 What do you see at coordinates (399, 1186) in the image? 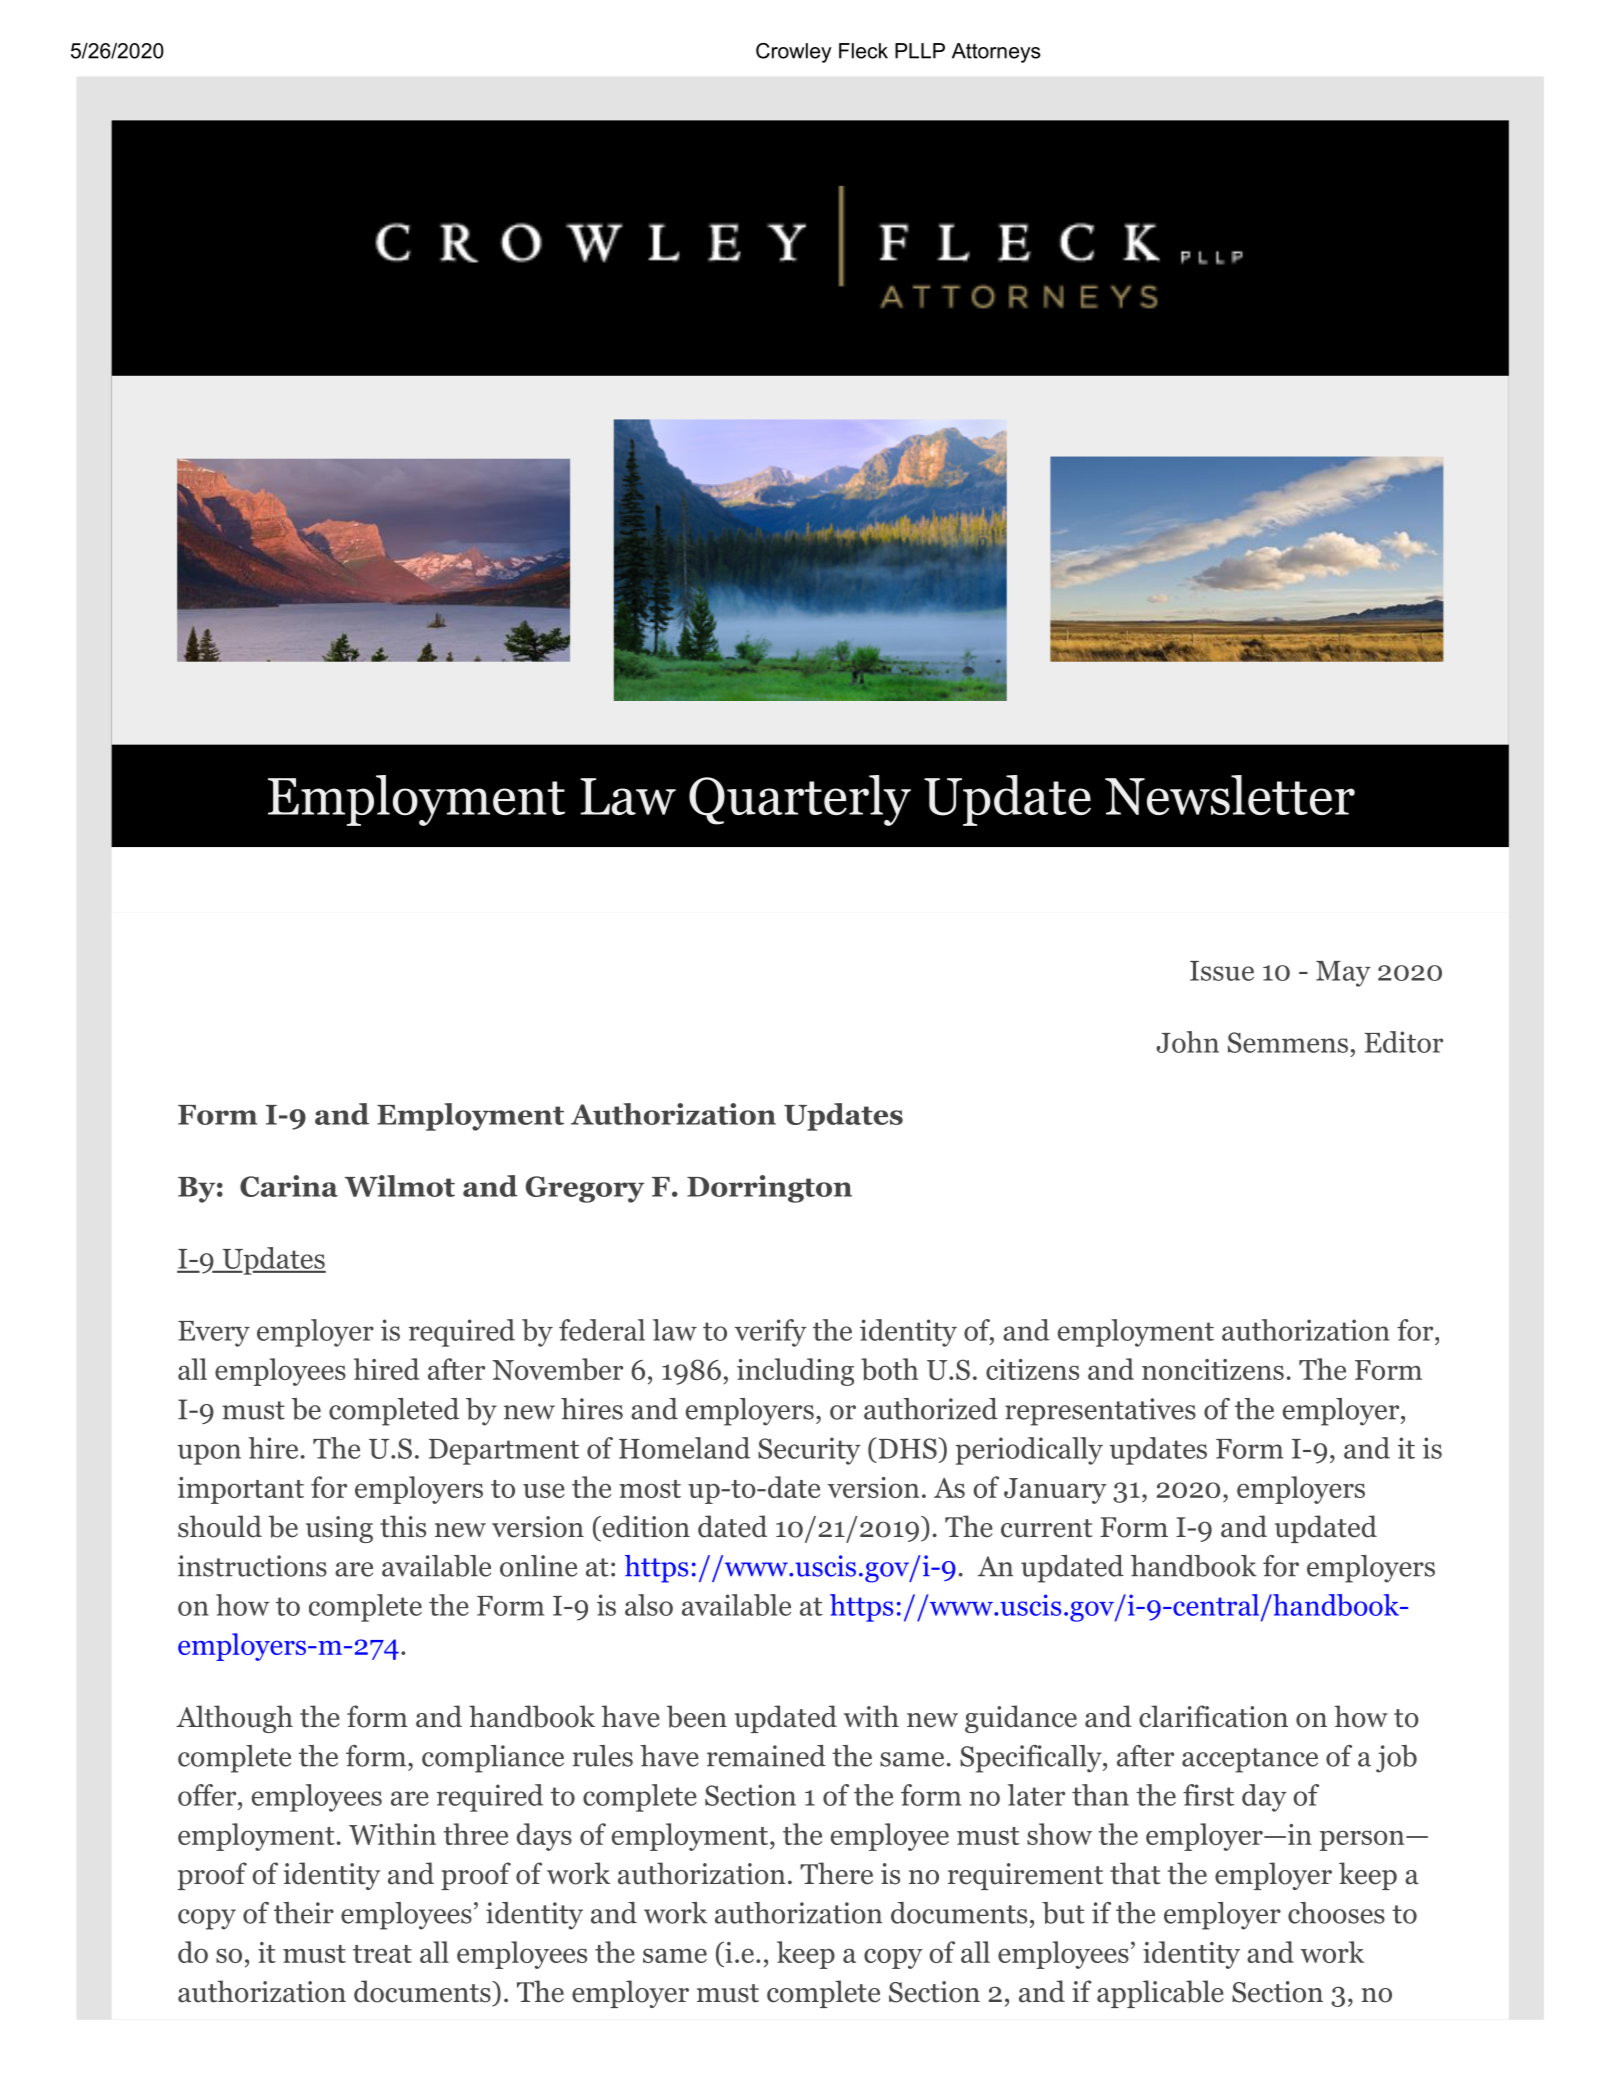
I see `Wilmot` at bounding box center [399, 1186].
